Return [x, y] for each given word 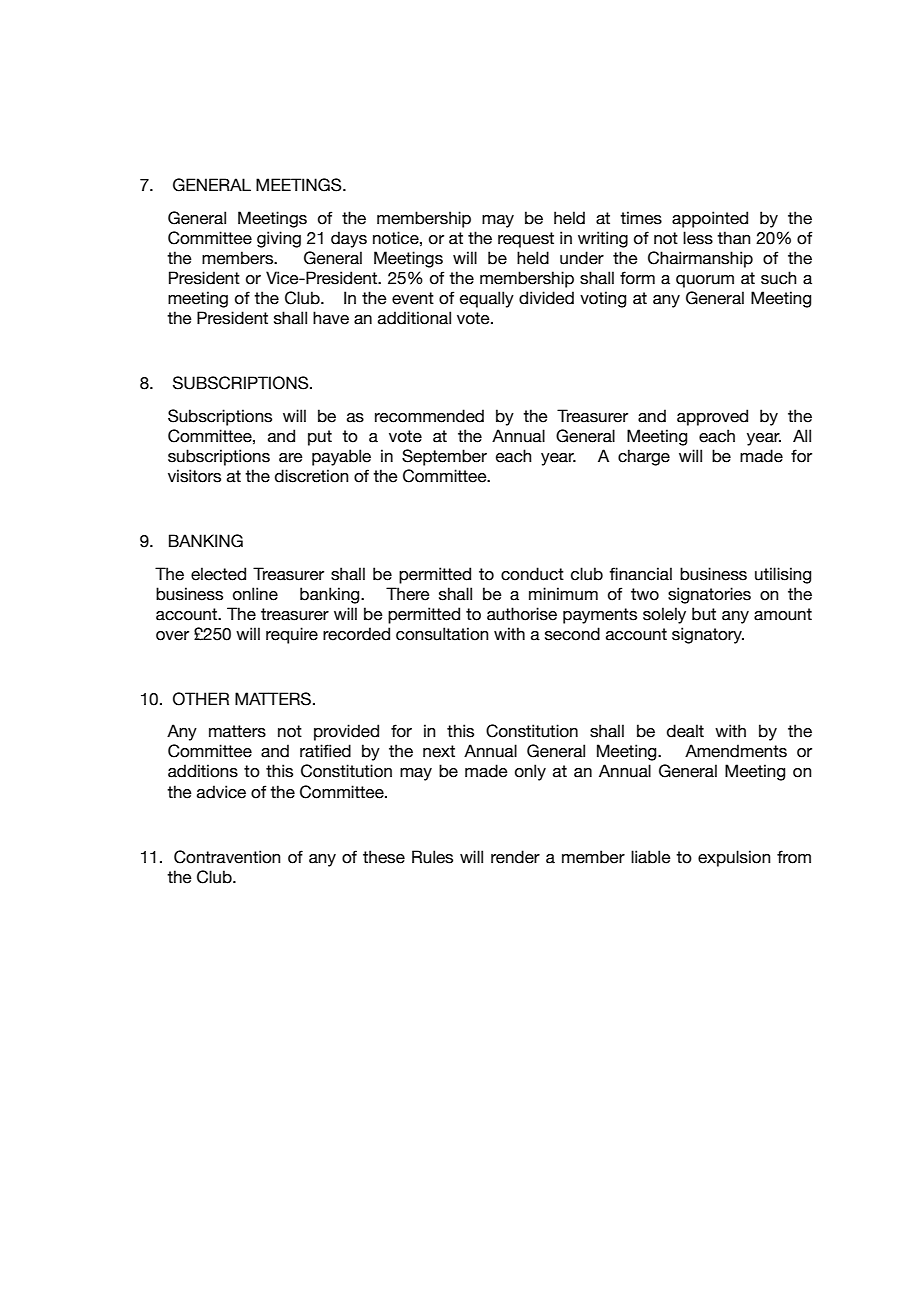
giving [279, 239]
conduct [532, 574]
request [526, 240]
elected [218, 574]
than [734, 238]
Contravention [227, 857]
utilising [783, 575]
